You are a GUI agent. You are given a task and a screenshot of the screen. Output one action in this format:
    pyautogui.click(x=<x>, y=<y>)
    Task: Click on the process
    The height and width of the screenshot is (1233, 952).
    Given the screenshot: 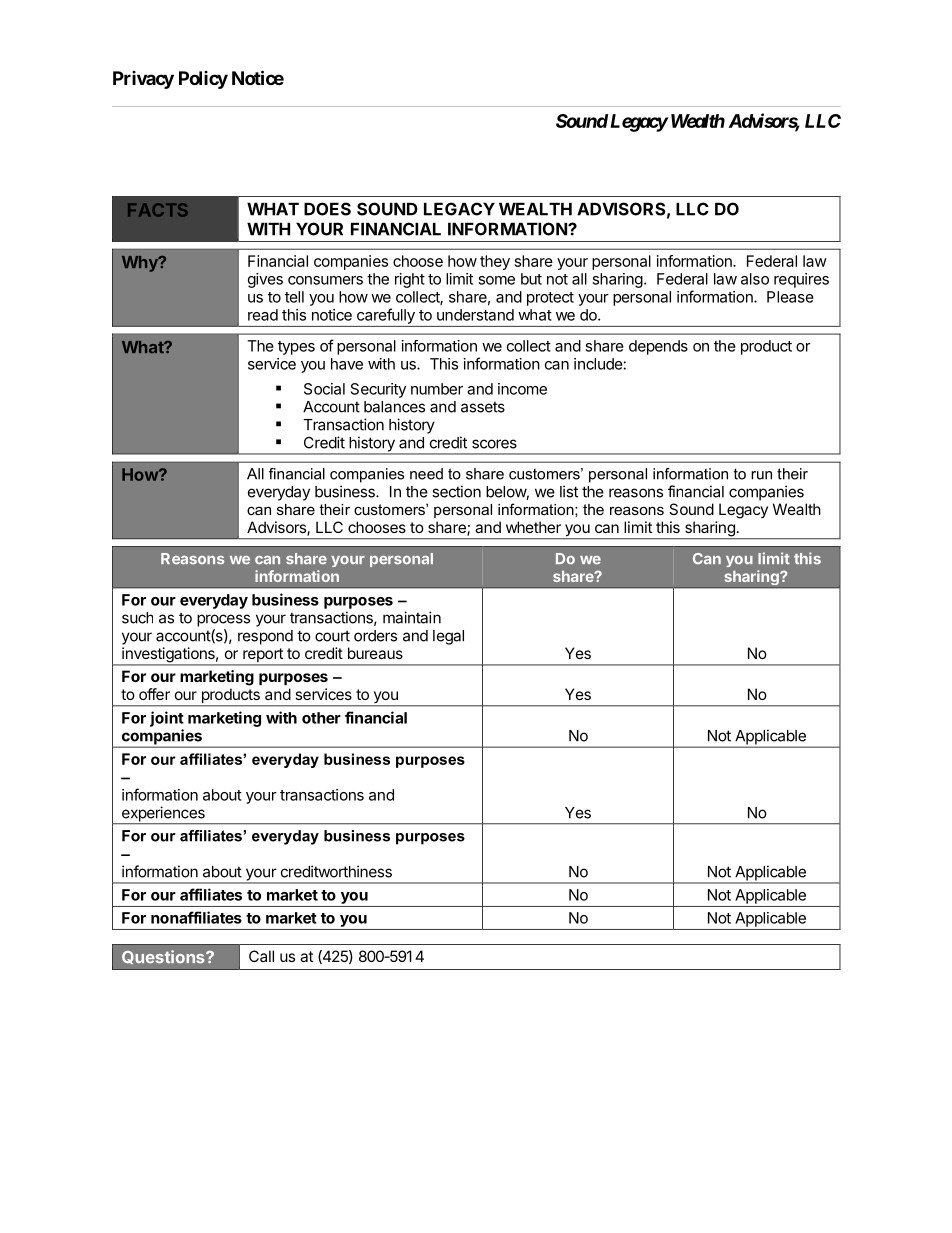 What is the action you would take?
    pyautogui.click(x=223, y=620)
